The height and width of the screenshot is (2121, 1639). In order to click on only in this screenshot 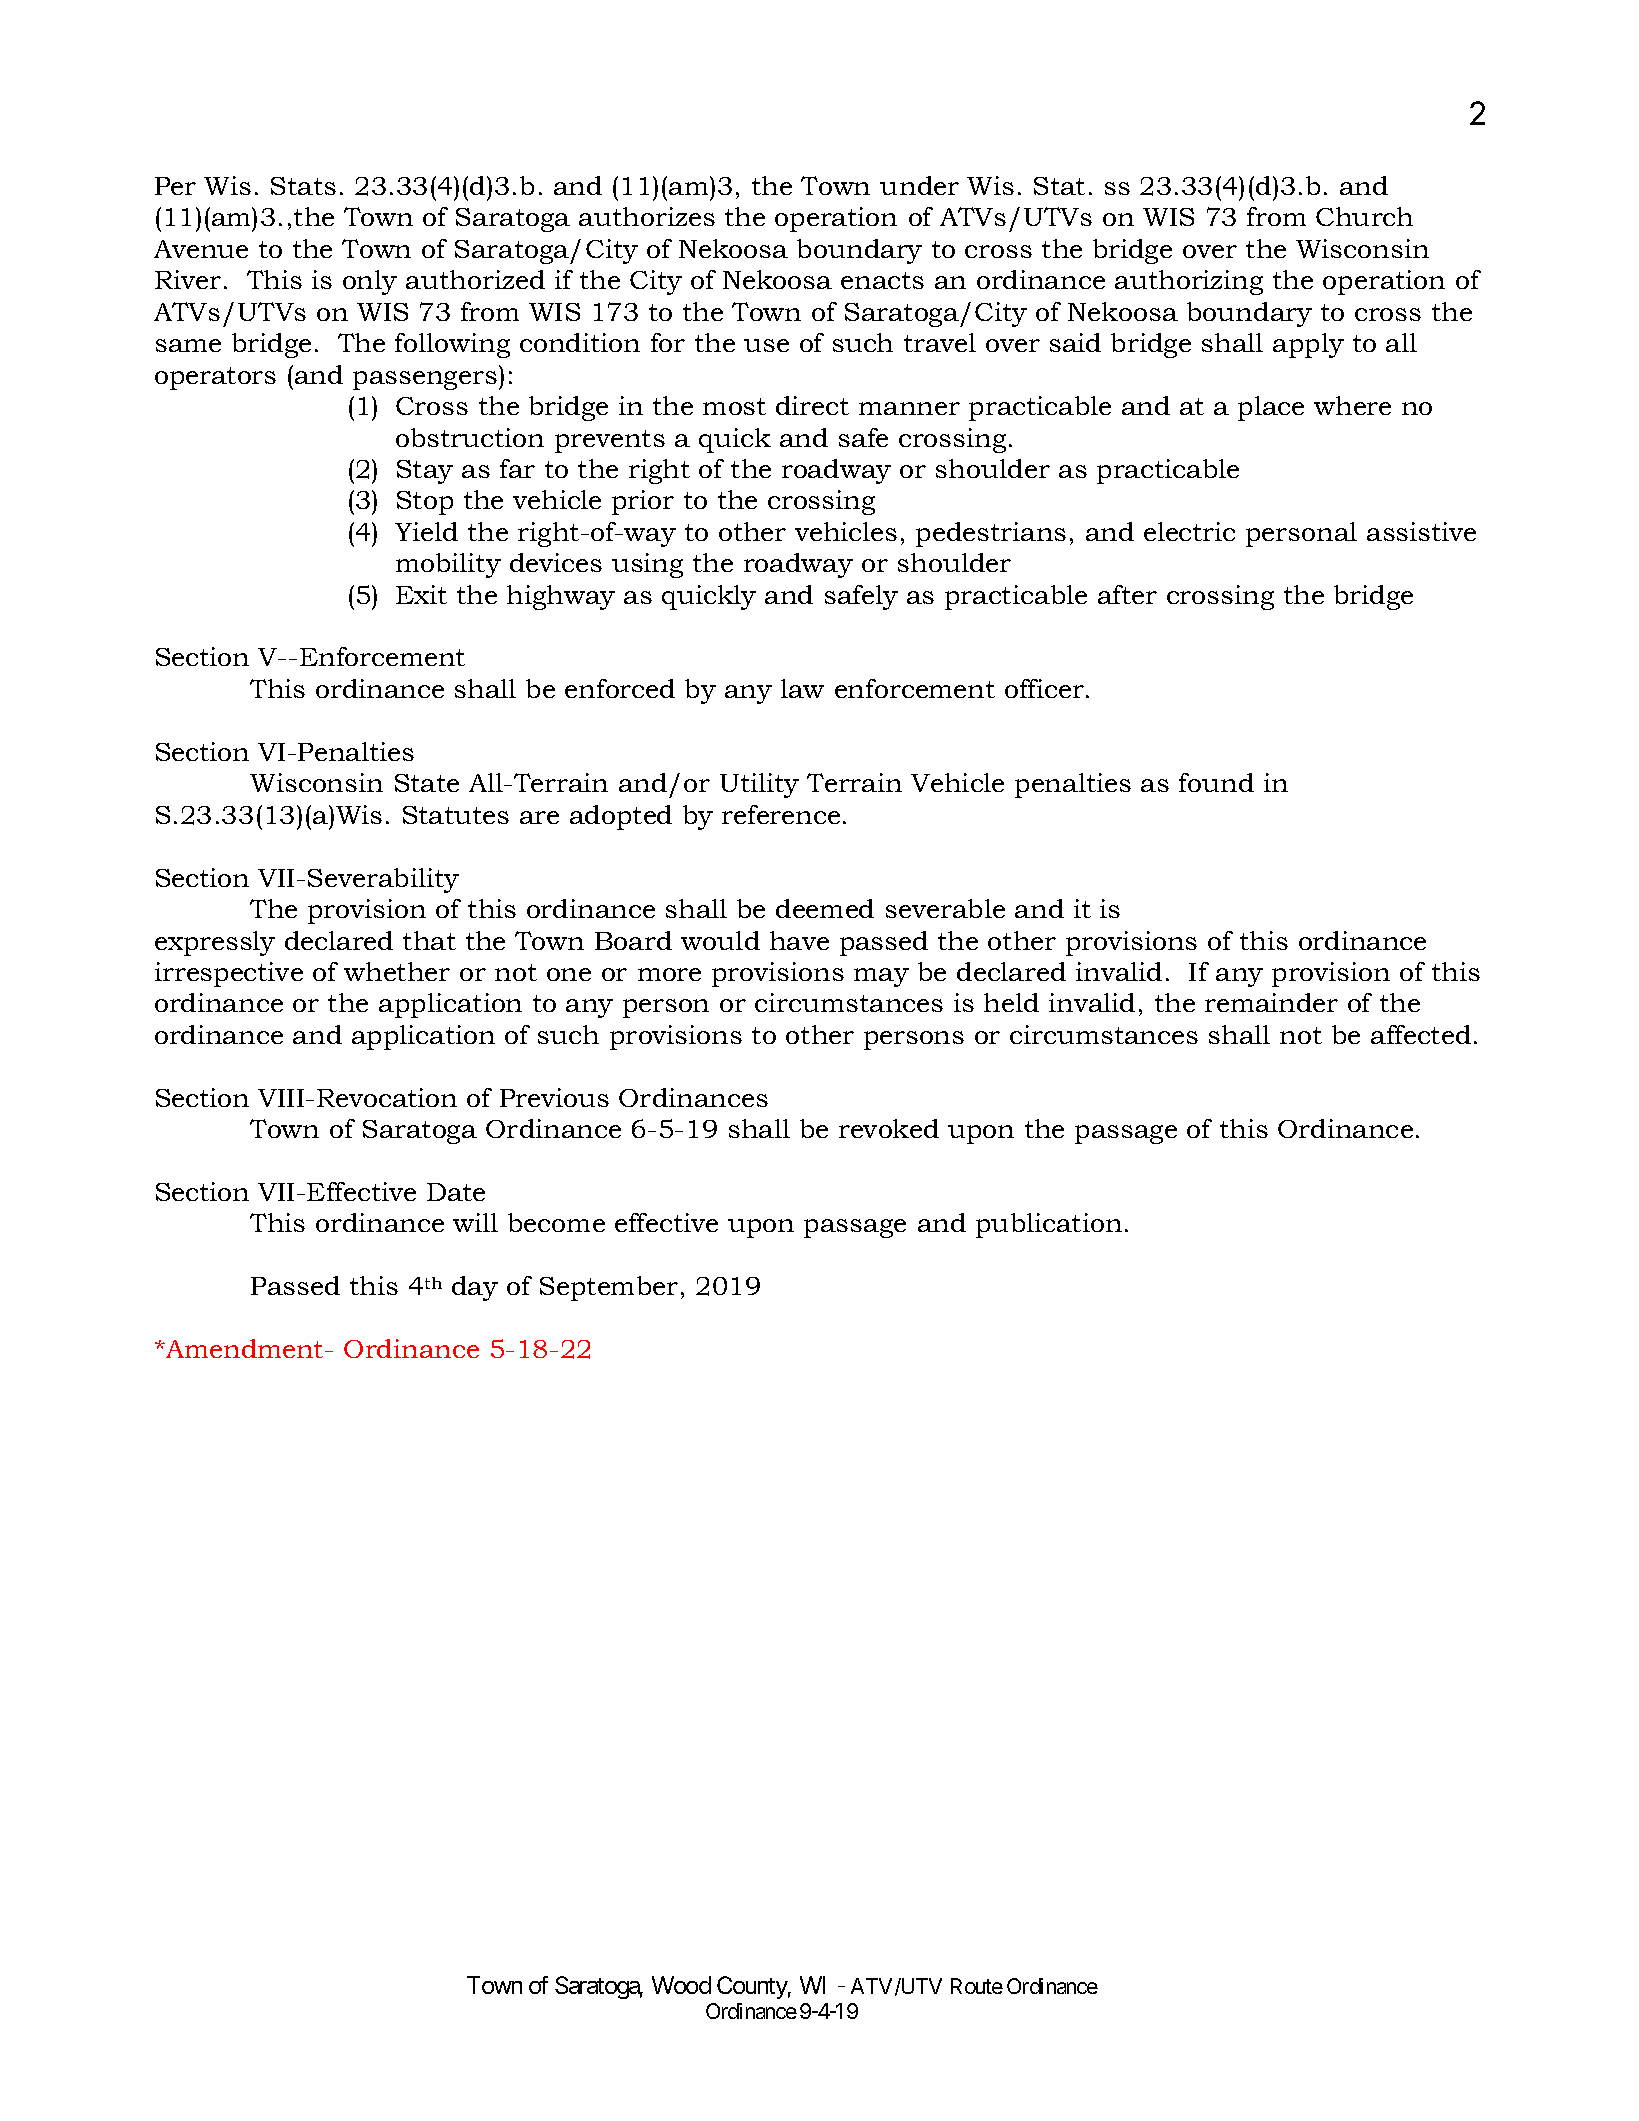, I will do `click(370, 282)`.
